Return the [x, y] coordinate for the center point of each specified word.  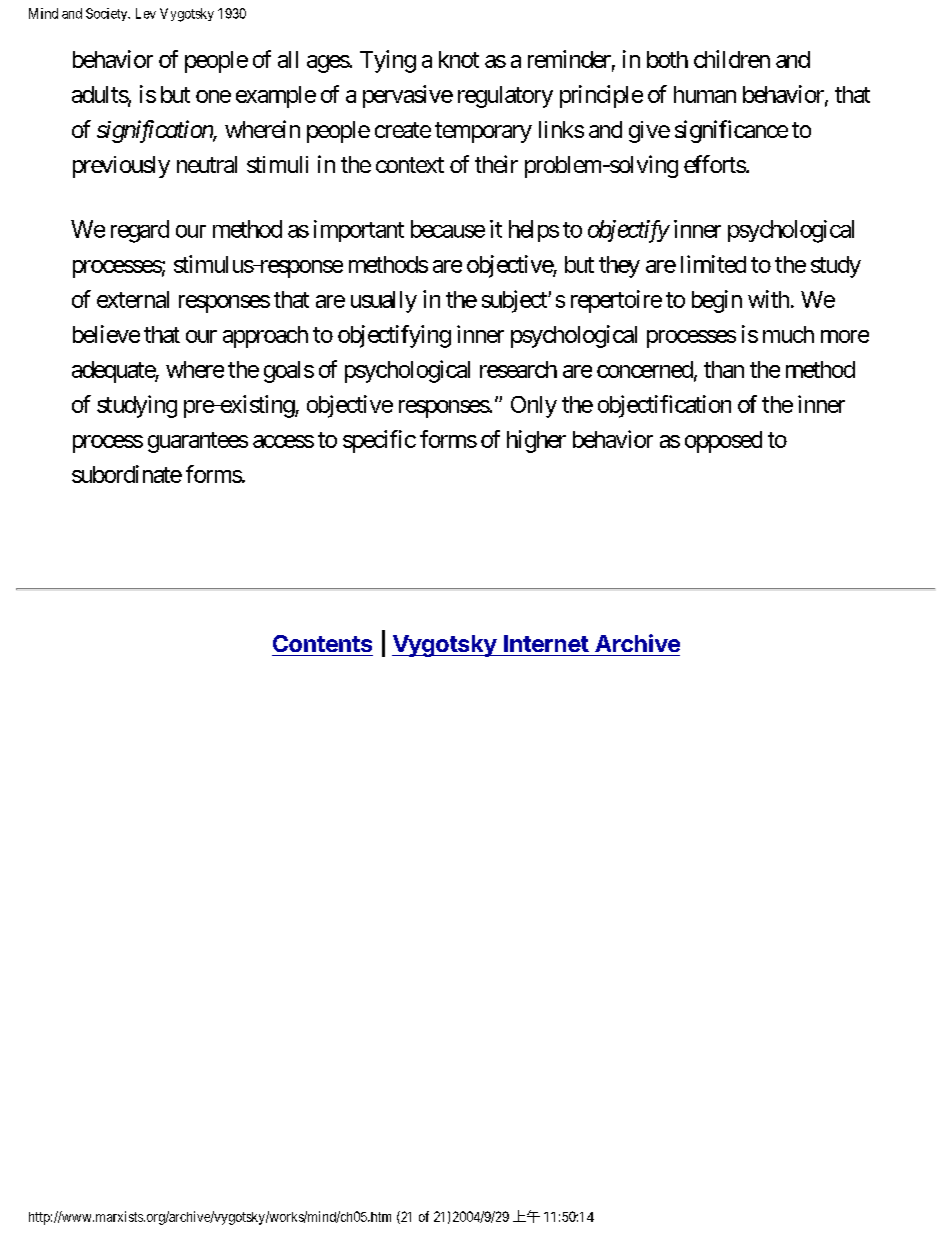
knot [459, 59]
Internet [546, 643]
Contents [322, 643]
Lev [146, 13]
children [732, 59]
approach [265, 337]
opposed [723, 442]
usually [384, 302]
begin [717, 301]
